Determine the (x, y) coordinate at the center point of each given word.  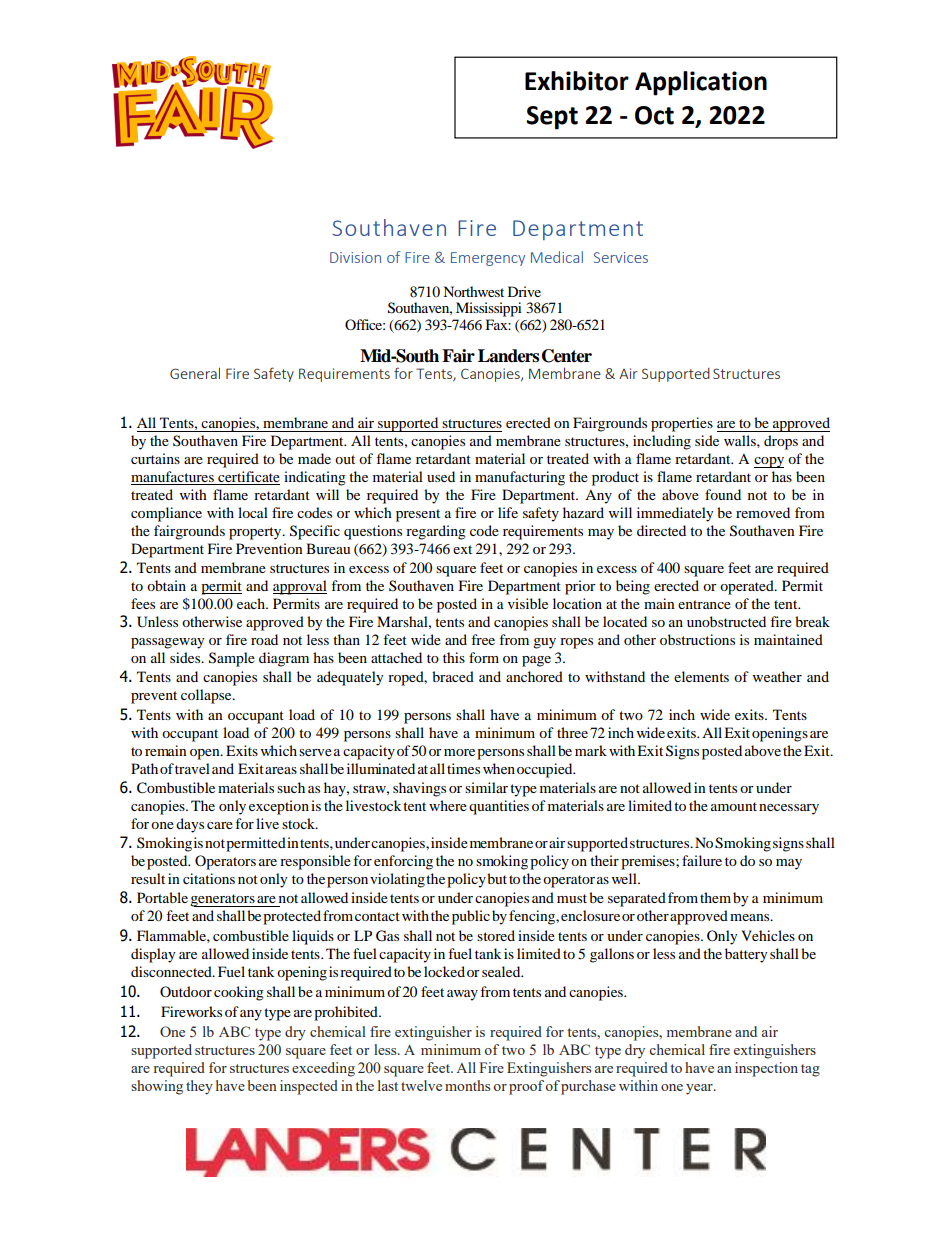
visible (528, 603)
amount (734, 806)
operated (748, 587)
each (252, 603)
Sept (552, 118)
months (467, 1085)
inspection (766, 1069)
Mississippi (489, 309)
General (195, 373)
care (220, 825)
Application (701, 83)
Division (355, 257)
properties (682, 424)
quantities (499, 807)
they (199, 1087)
